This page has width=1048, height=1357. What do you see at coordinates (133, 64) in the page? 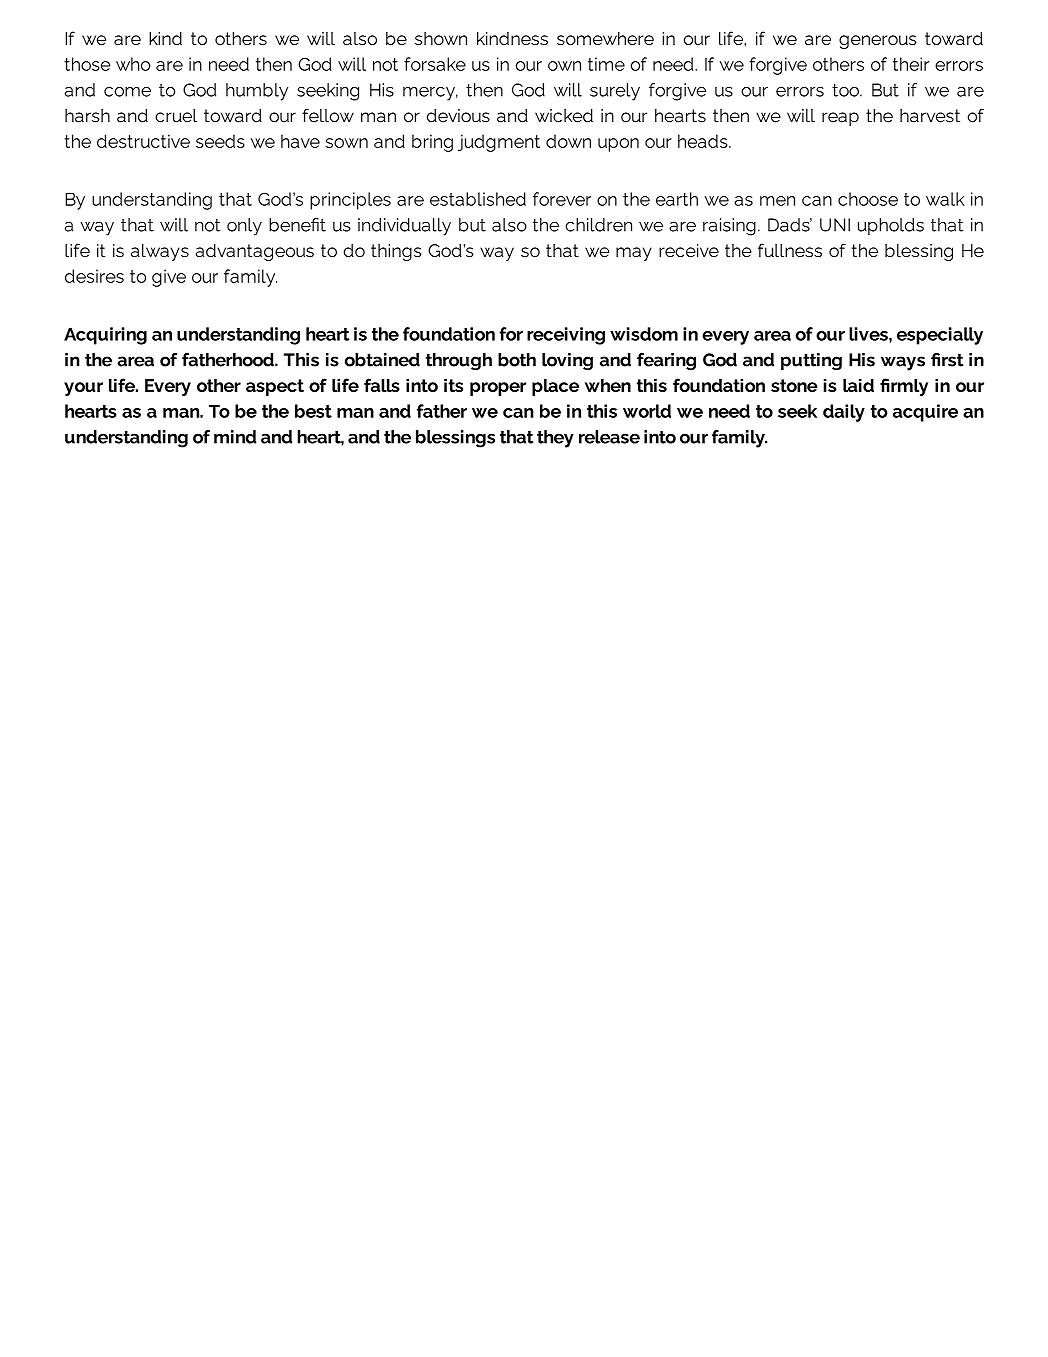
I see `who` at bounding box center [133, 64].
